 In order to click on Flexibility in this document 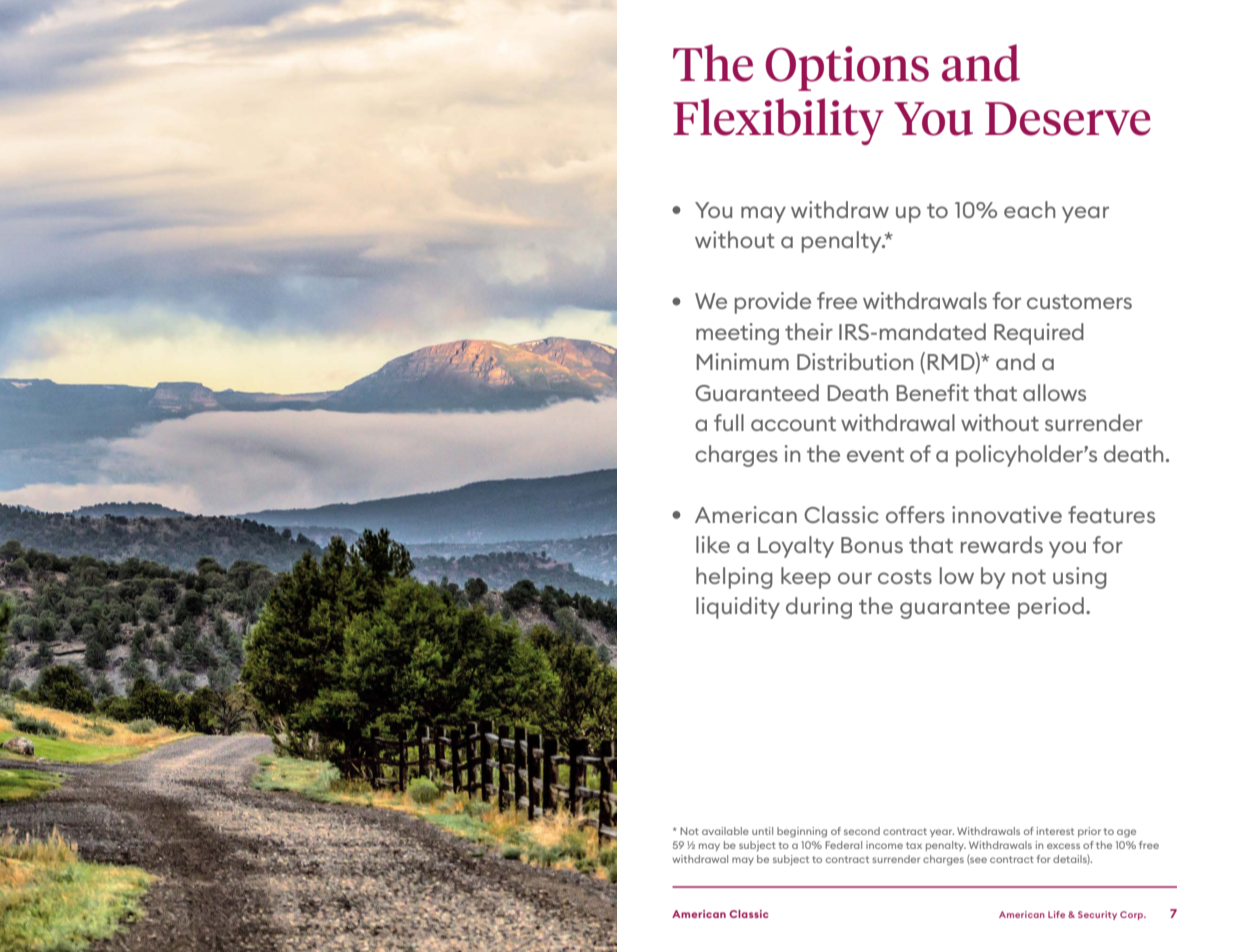, I will do `click(778, 121)`.
